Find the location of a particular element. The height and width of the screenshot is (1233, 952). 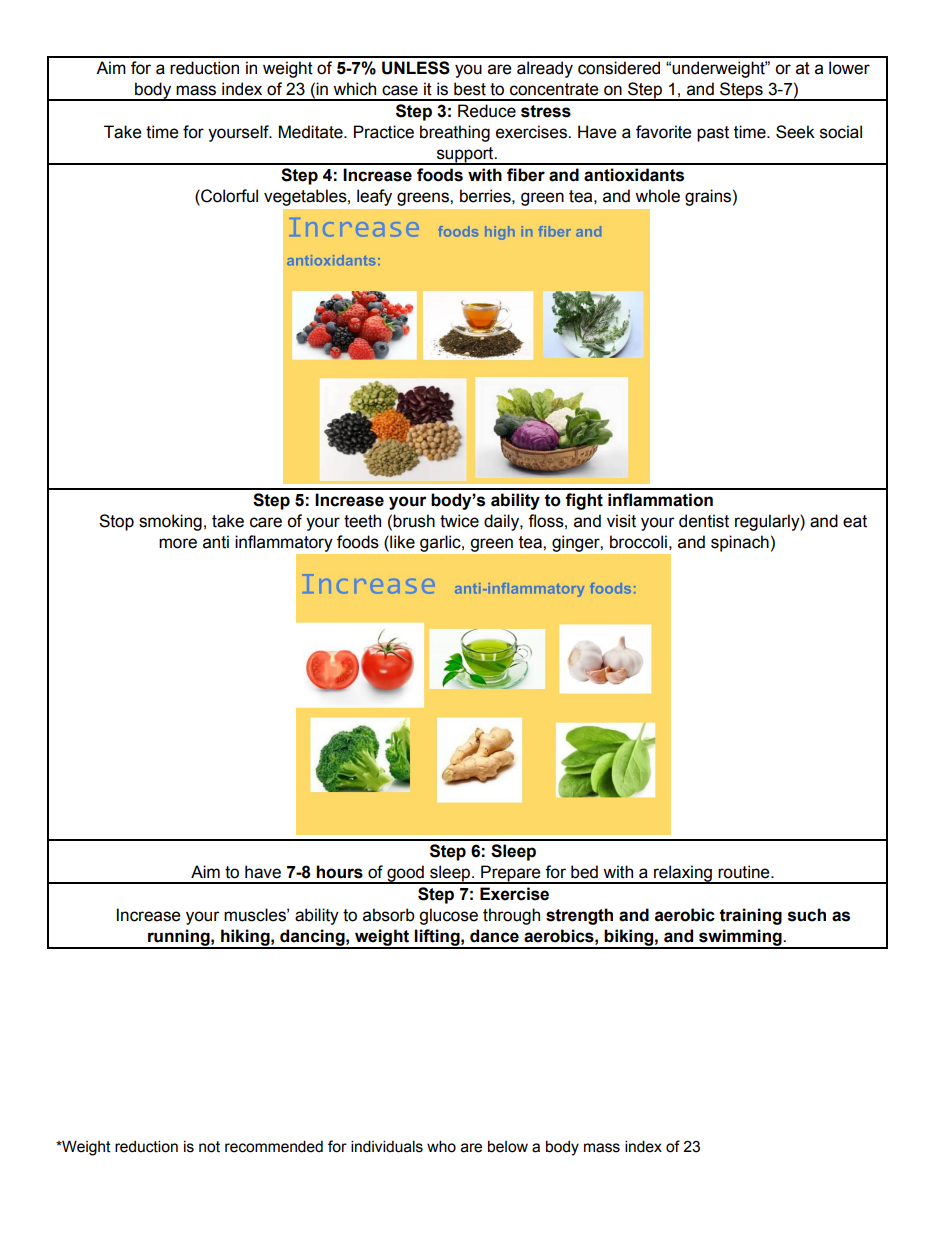

Reduce is located at coordinates (487, 111).
